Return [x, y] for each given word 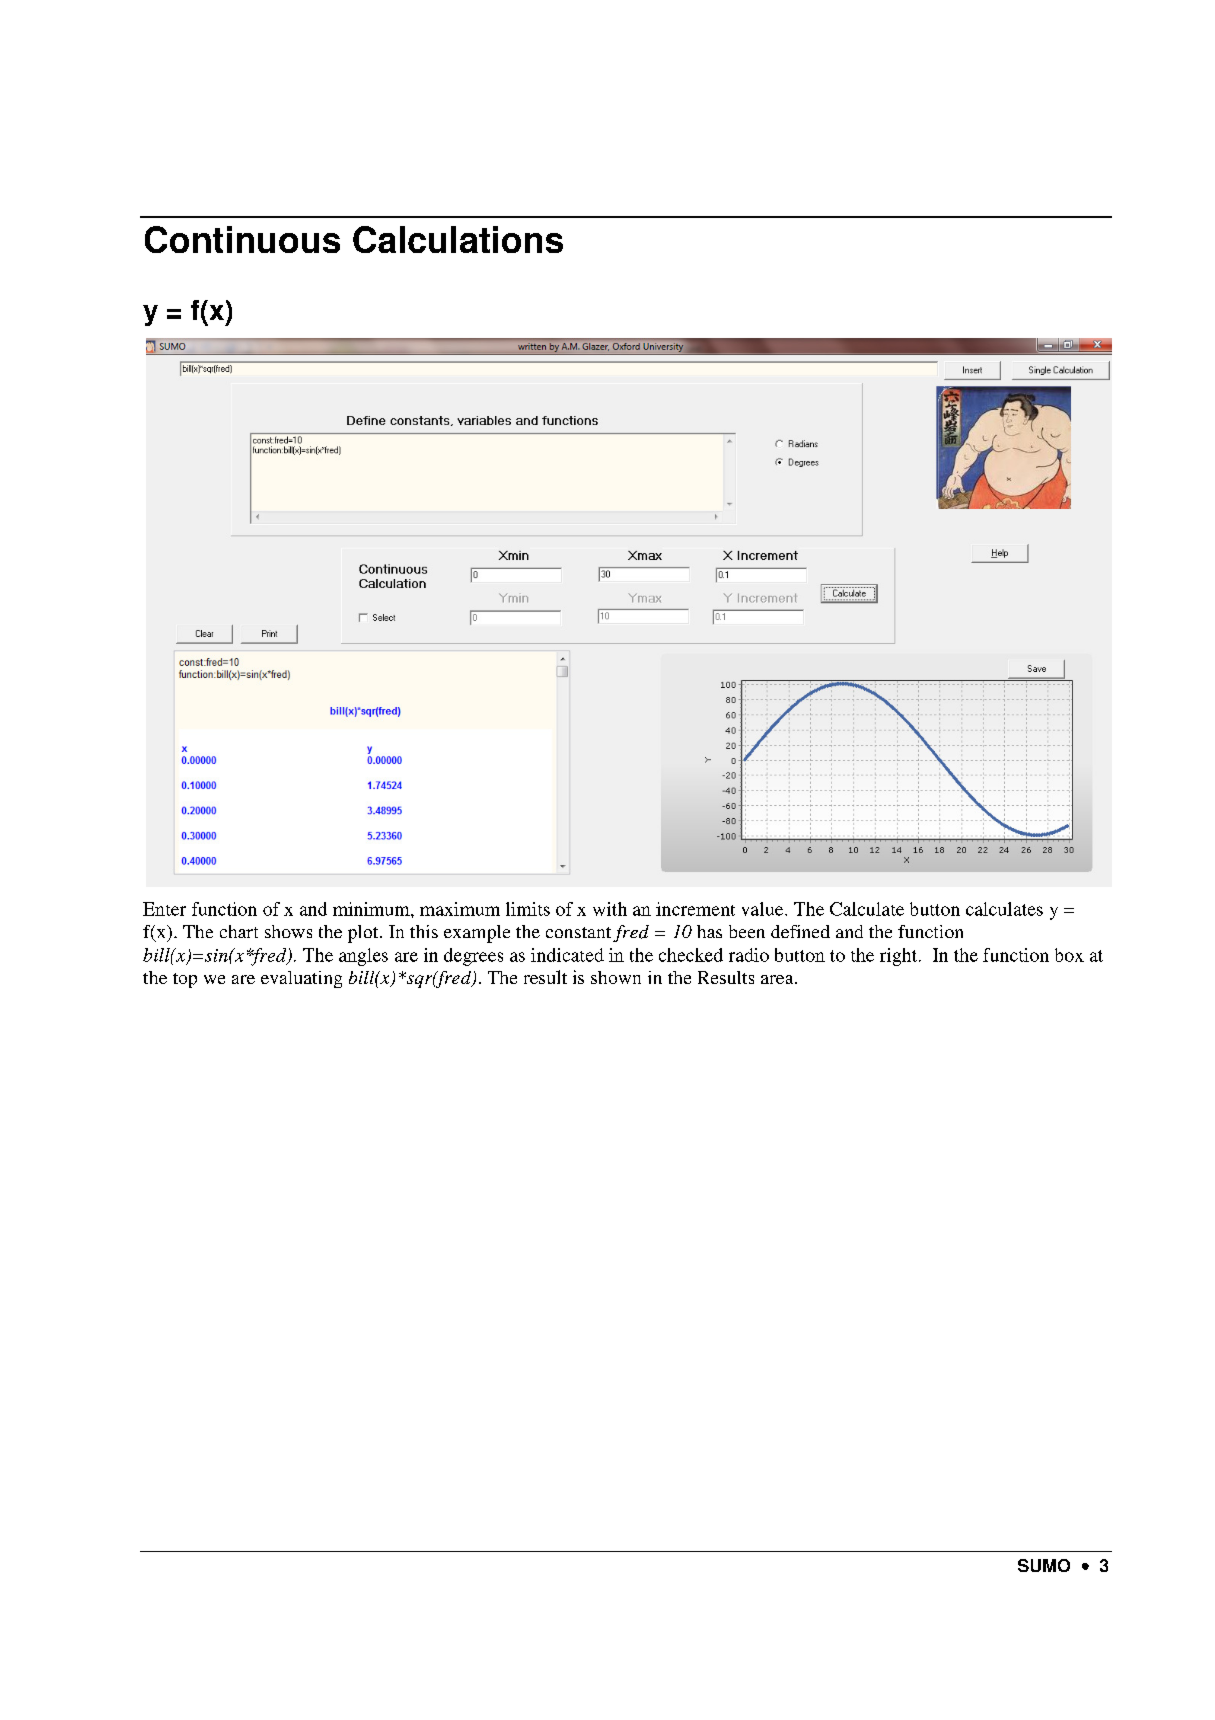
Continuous [242, 239]
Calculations [458, 239]
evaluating [301, 979]
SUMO [1044, 1565]
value [764, 909]
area [778, 979]
